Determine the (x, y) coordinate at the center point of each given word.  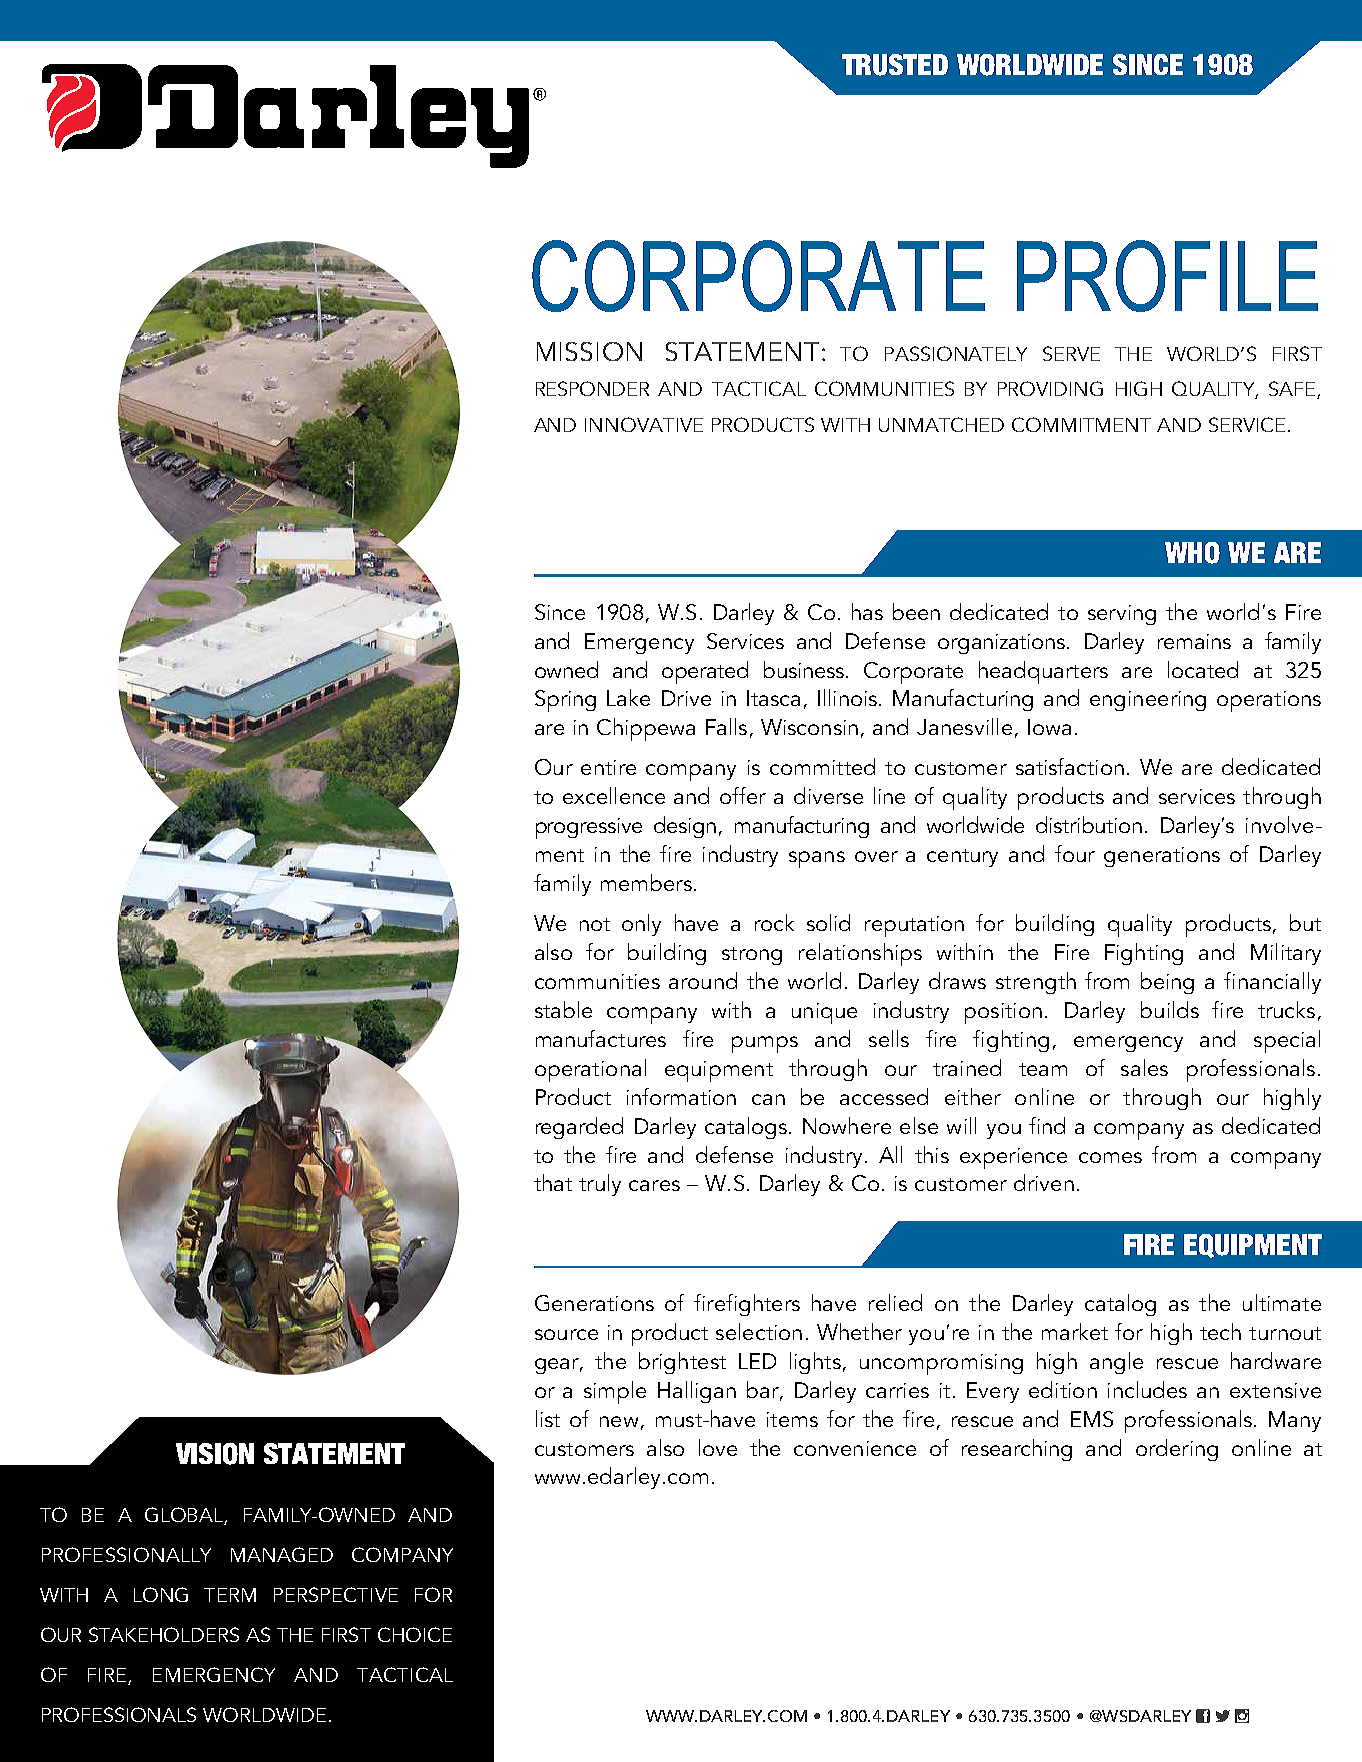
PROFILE (1167, 276)
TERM (230, 1595)
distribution (1089, 824)
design (685, 827)
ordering (1177, 1450)
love (718, 1447)
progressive (589, 828)
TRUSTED (895, 65)
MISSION (589, 351)
